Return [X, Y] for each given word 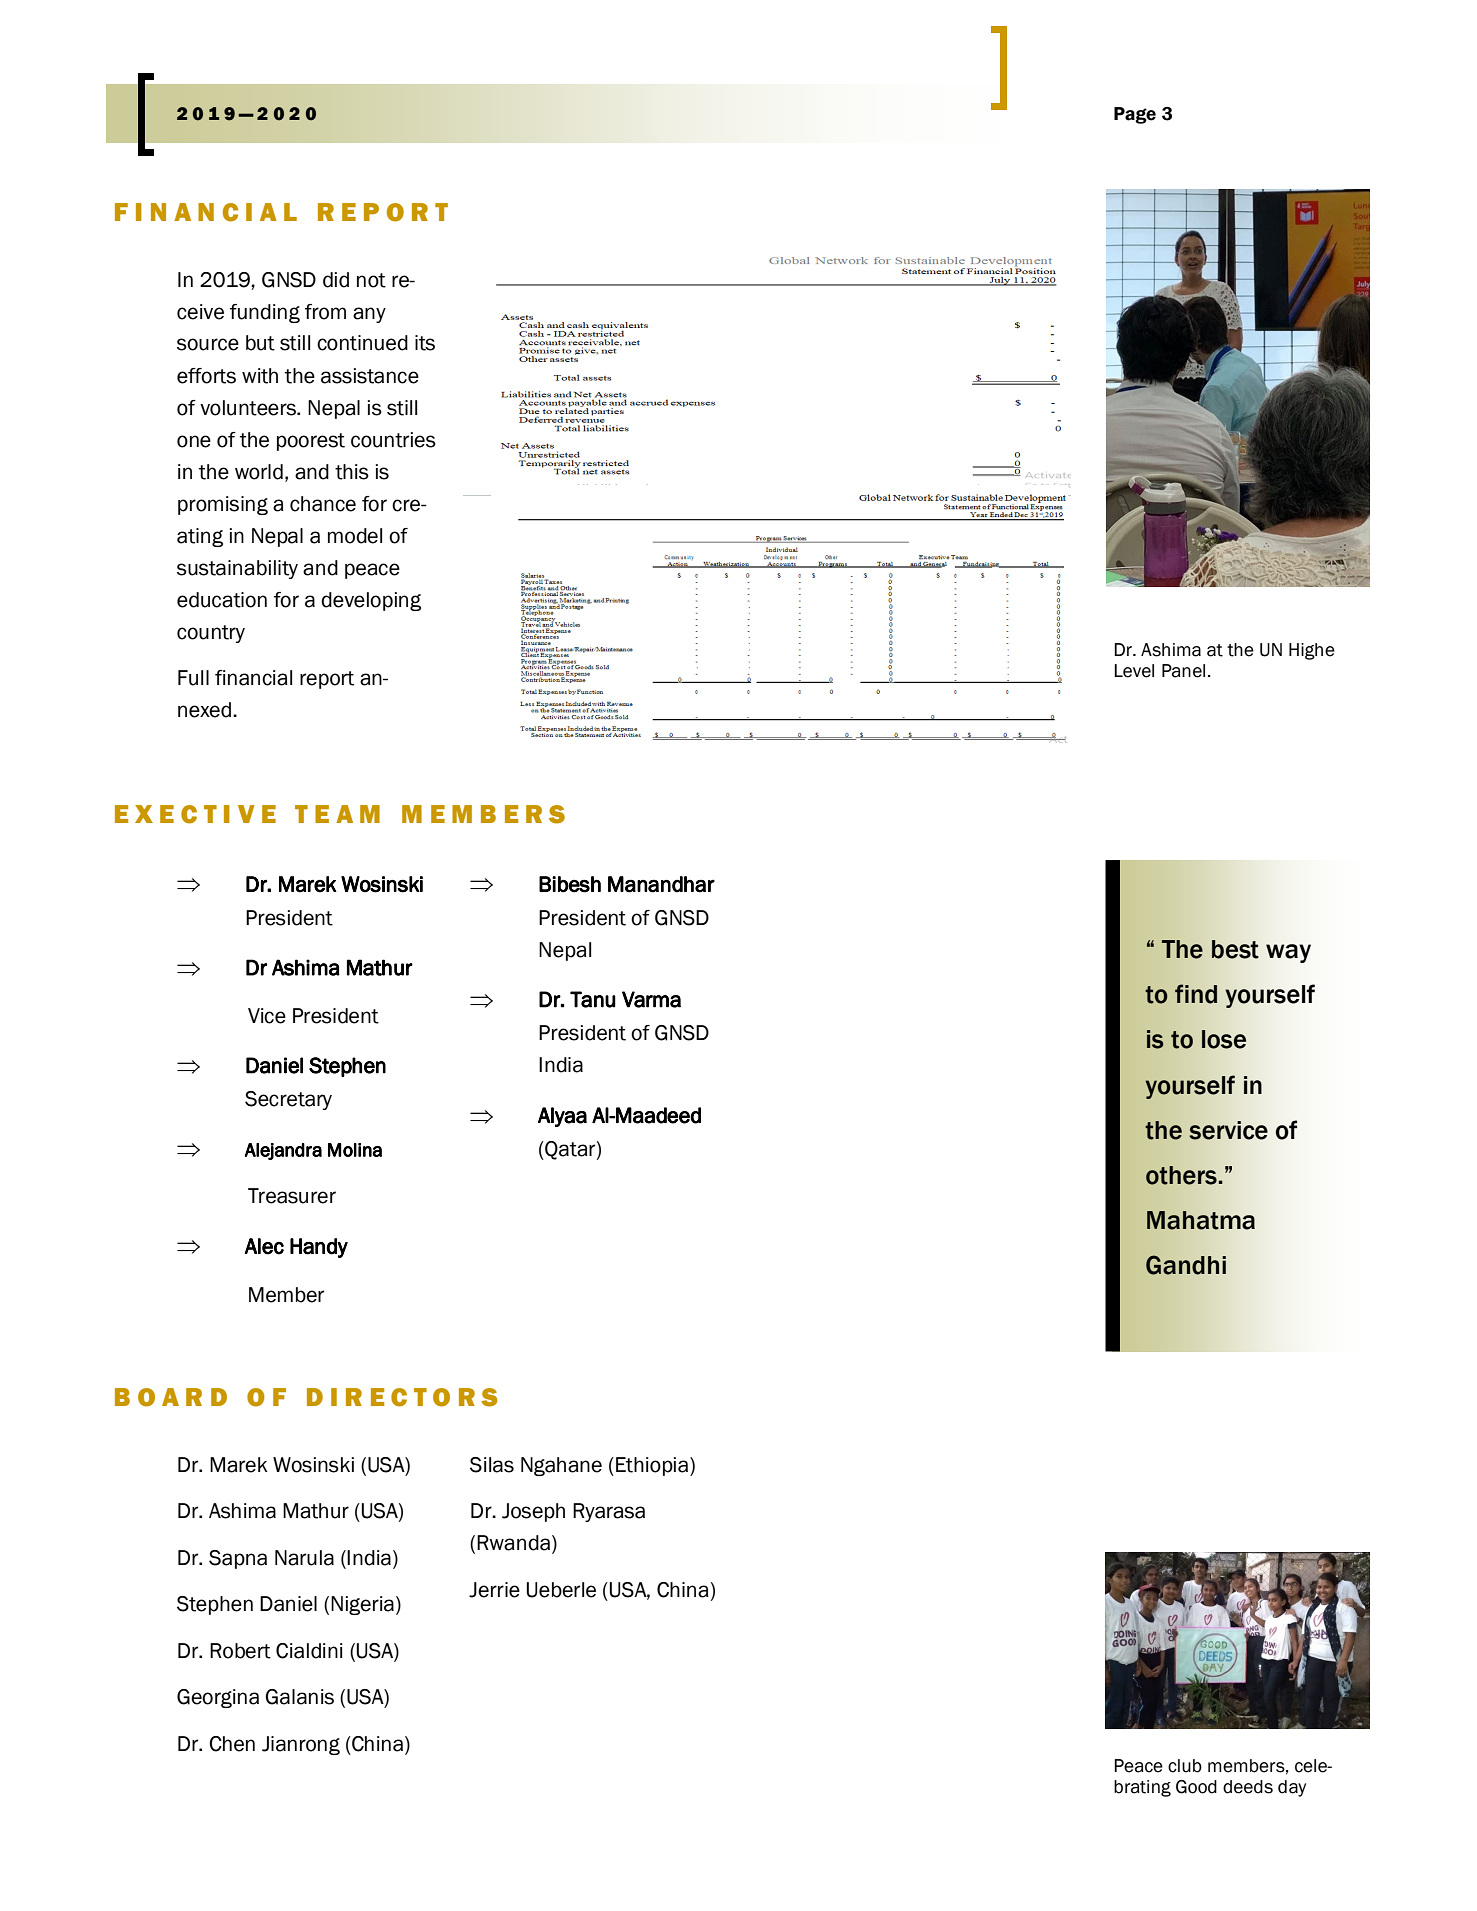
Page [1135, 115]
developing [371, 601]
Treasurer [292, 1196]
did [336, 280]
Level [1134, 671]
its [425, 343]
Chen [232, 1744]
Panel [1183, 671]
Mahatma [1201, 1220]
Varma [651, 999]
